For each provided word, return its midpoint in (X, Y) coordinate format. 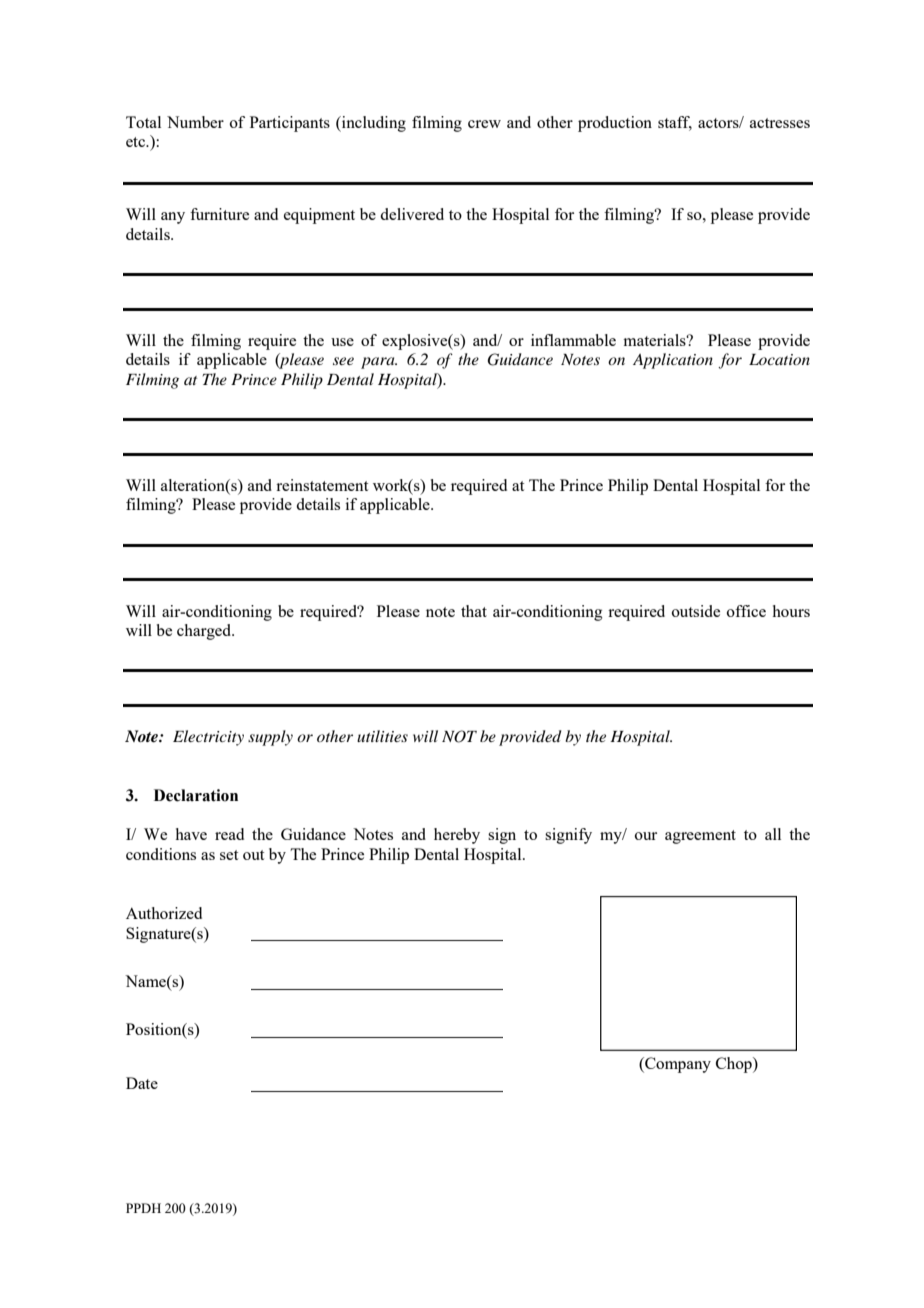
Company (677, 1065)
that (474, 611)
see (343, 361)
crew (484, 124)
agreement (700, 837)
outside (696, 611)
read (229, 834)
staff (675, 123)
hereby (457, 836)
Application (673, 361)
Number (195, 122)
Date (142, 1083)
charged (205, 632)
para (379, 363)
